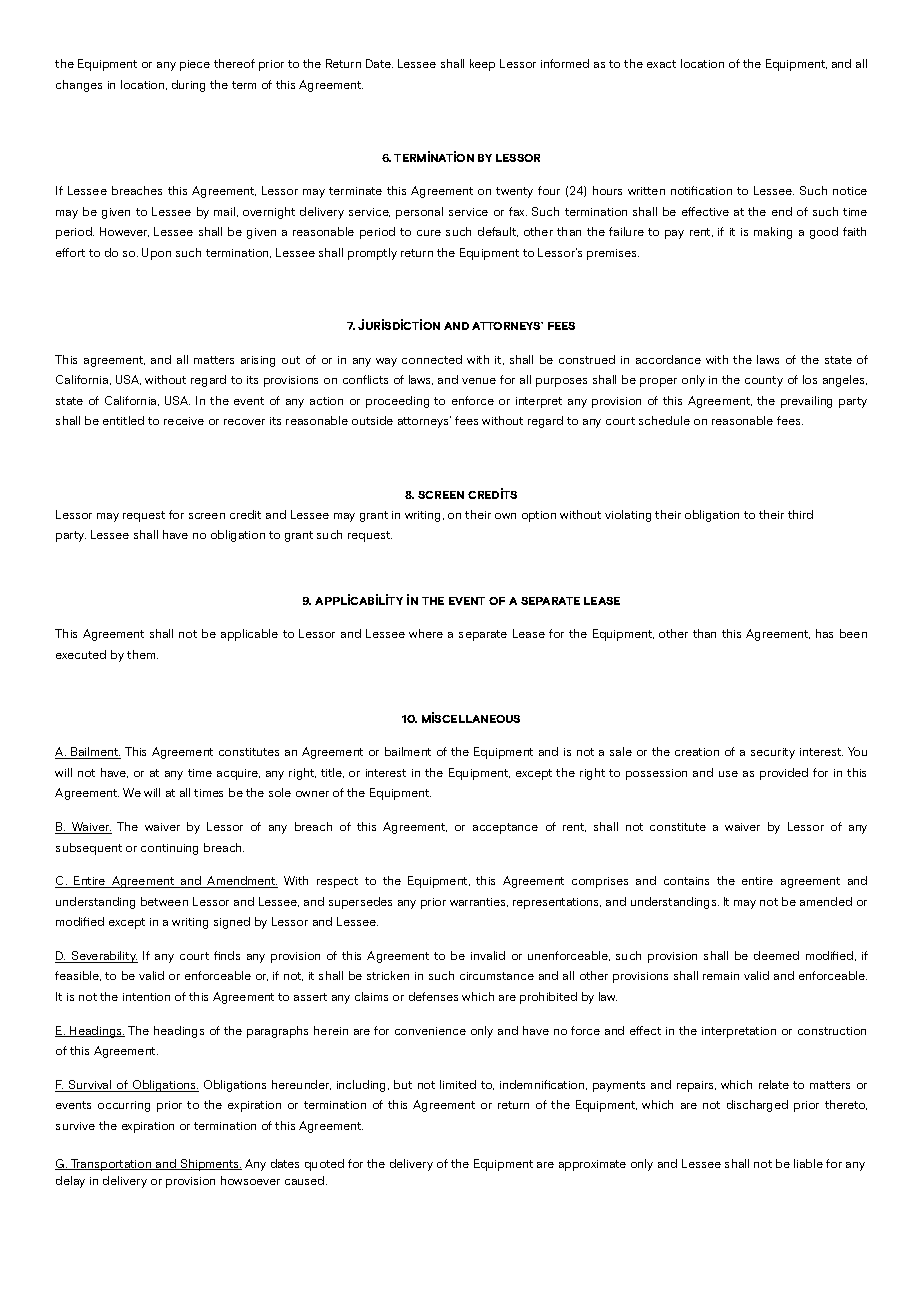 This page has height=1308, width=924. I want to click on county, so click(764, 381).
